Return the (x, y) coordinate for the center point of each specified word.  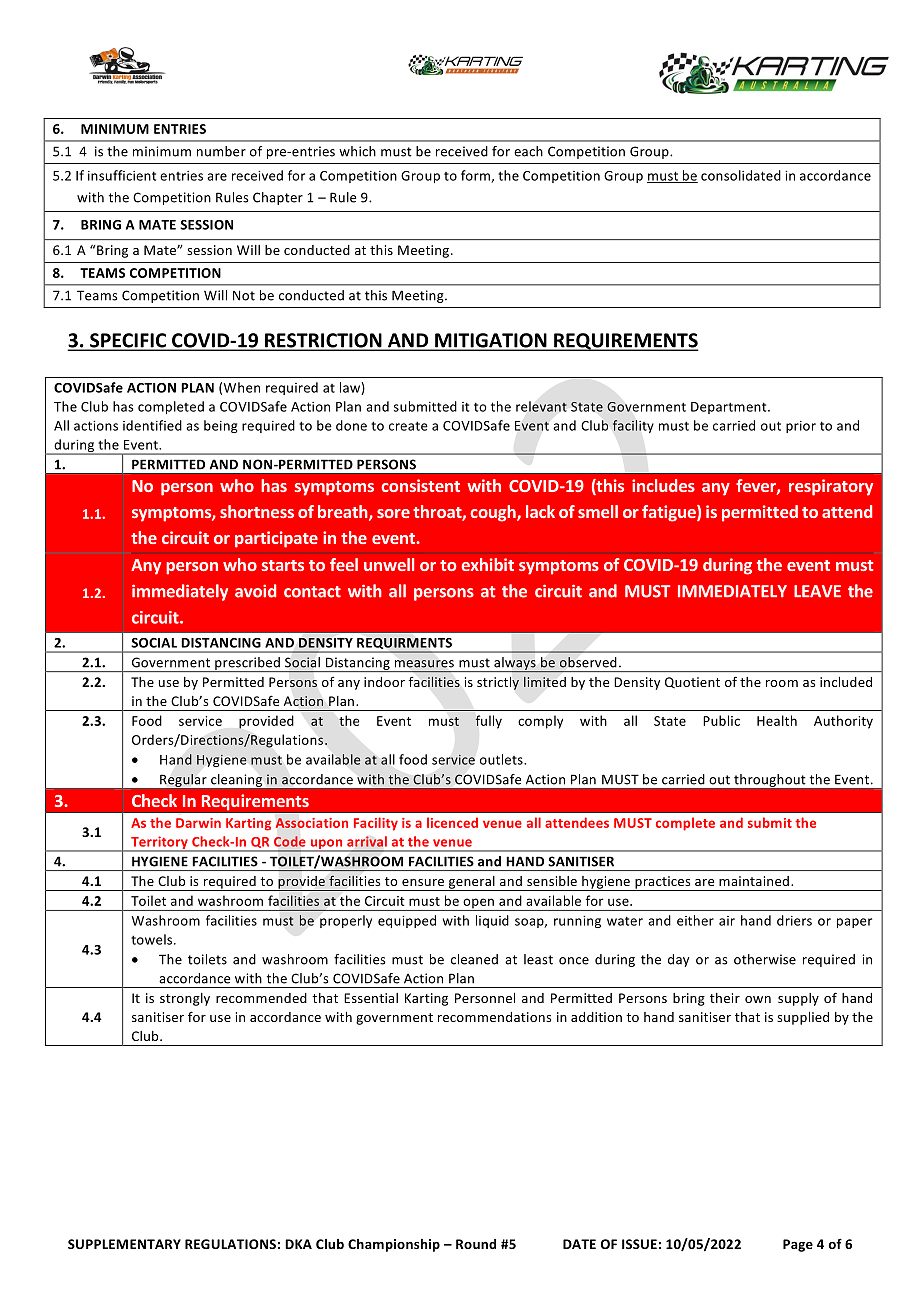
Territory (159, 844)
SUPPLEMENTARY (124, 1244)
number (221, 151)
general (471, 883)
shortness (257, 511)
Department (730, 408)
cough (494, 513)
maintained (755, 881)
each (528, 151)
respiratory (831, 487)
